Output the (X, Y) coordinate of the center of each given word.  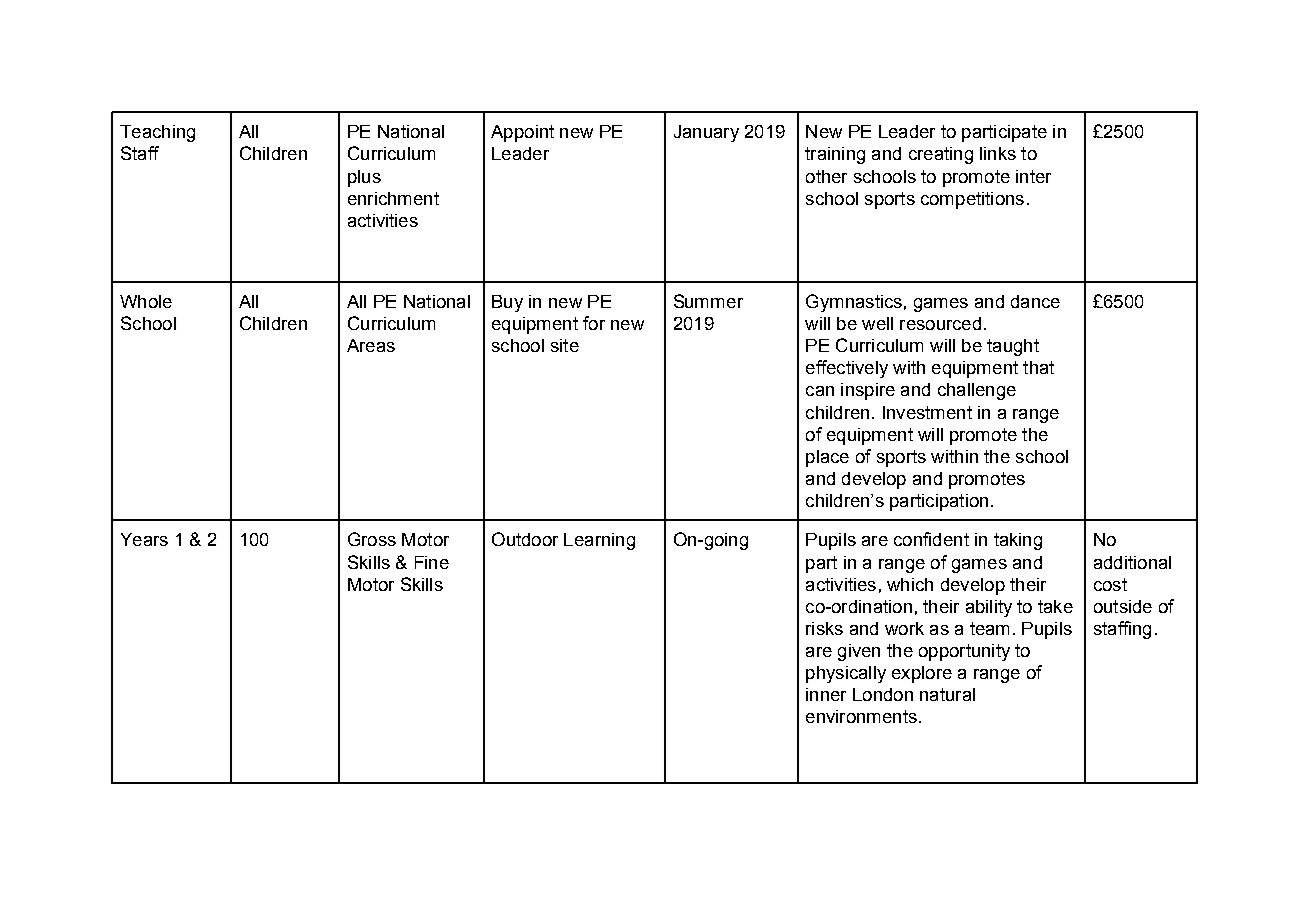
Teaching (157, 133)
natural (947, 694)
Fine (432, 562)
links (998, 153)
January (706, 133)
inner (826, 694)
